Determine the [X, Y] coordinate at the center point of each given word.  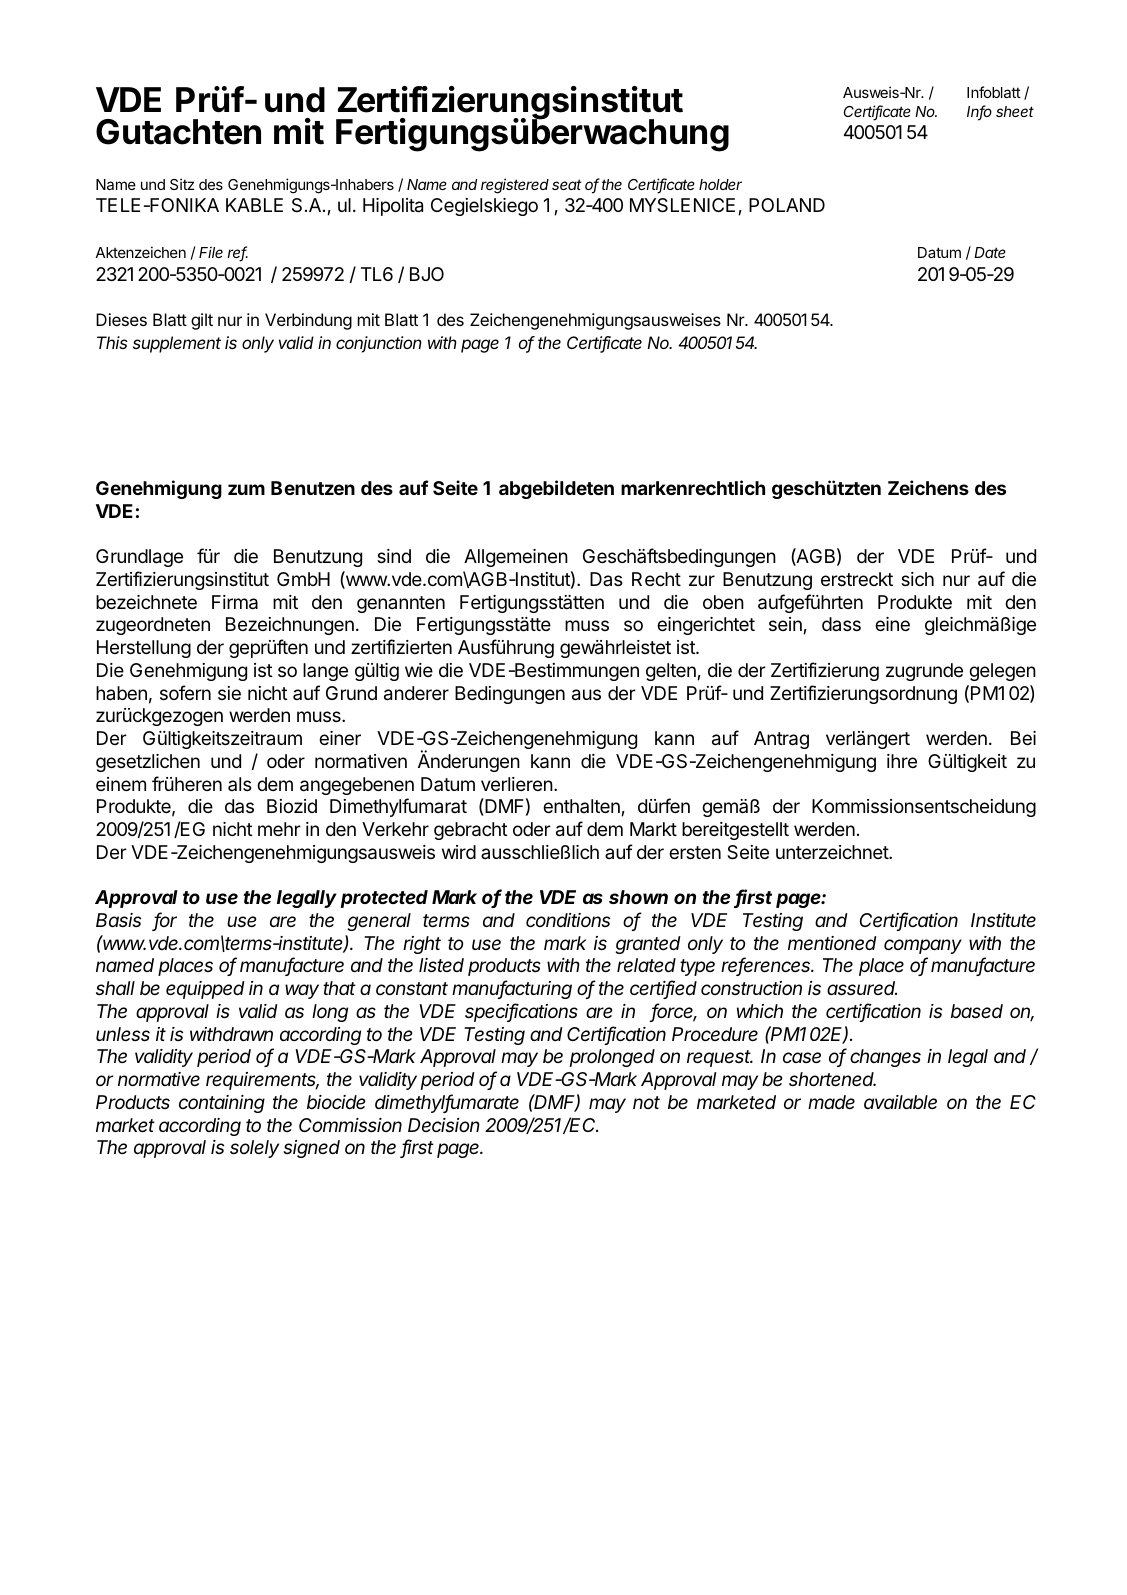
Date [990, 252]
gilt [202, 321]
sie [229, 693]
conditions [568, 920]
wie [419, 670]
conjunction [379, 344]
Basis [118, 920]
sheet [1015, 111]
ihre [902, 761]
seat [567, 184]
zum [246, 489]
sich [917, 579]
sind [394, 556]
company [923, 946]
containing [222, 1104]
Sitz [182, 184]
